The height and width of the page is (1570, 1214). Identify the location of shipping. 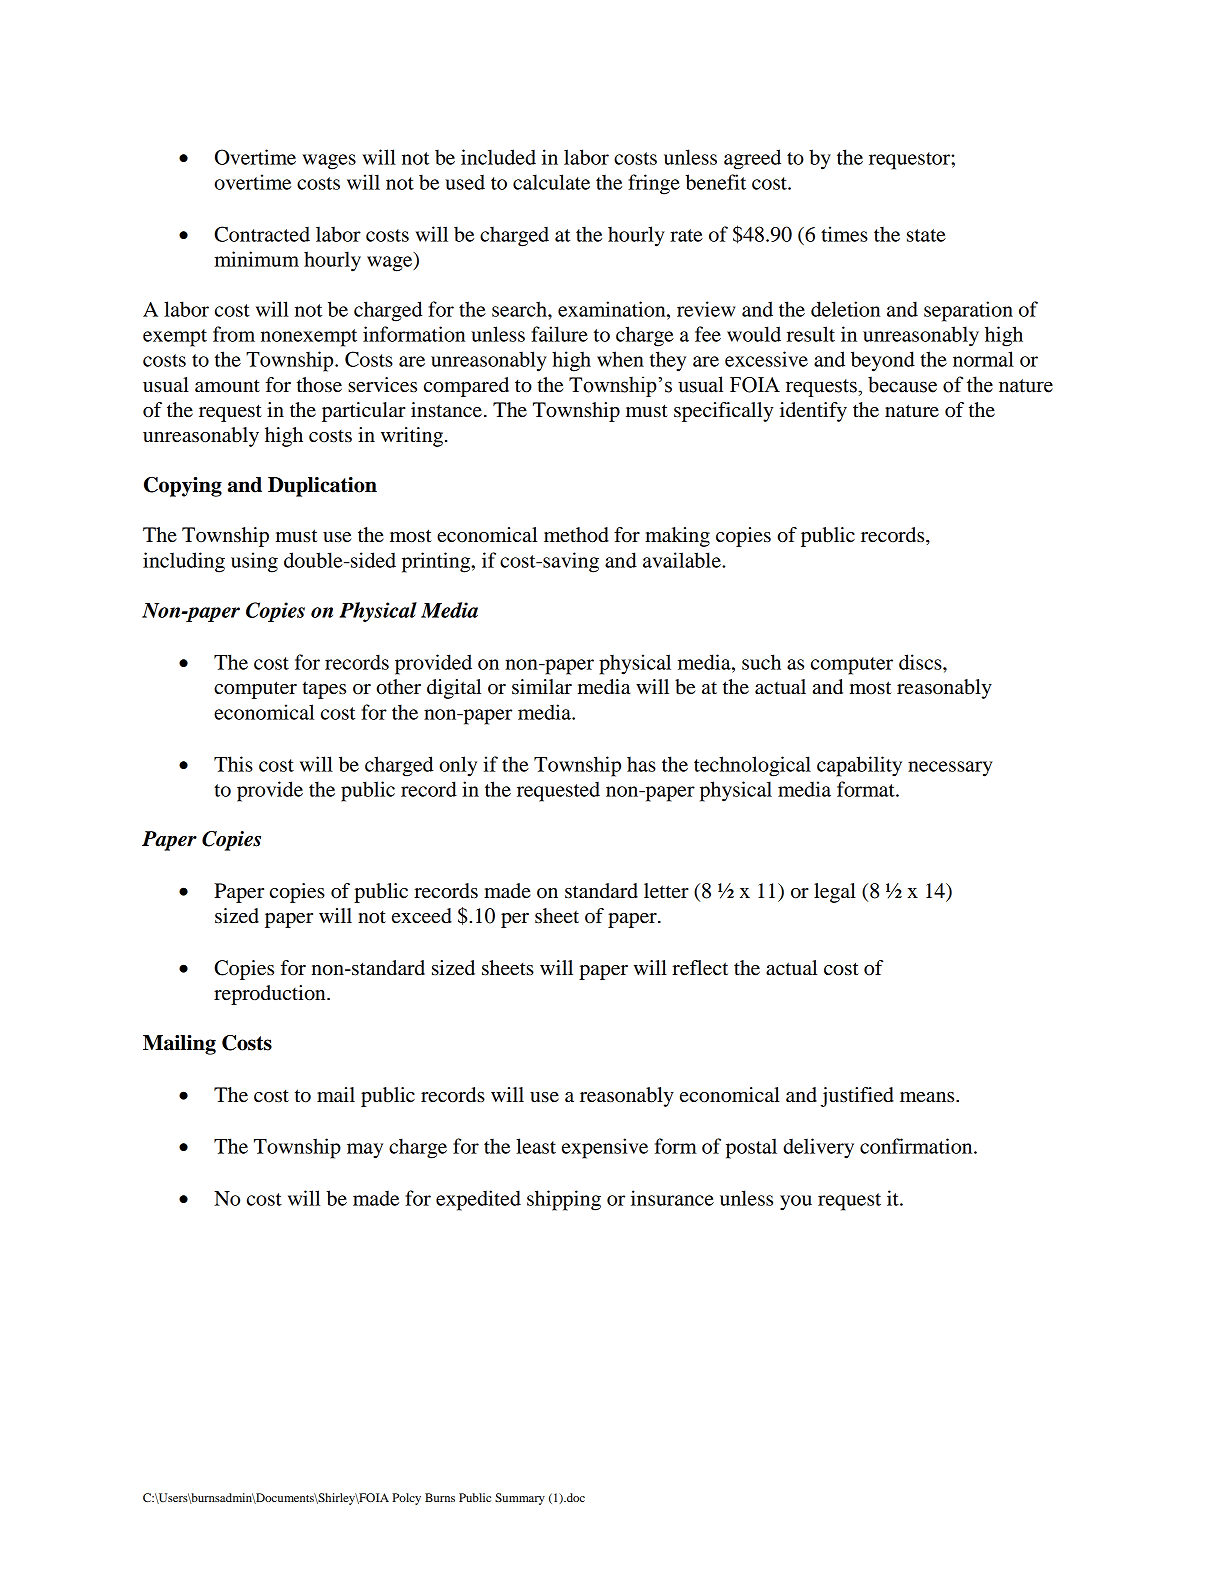
(564, 1200).
